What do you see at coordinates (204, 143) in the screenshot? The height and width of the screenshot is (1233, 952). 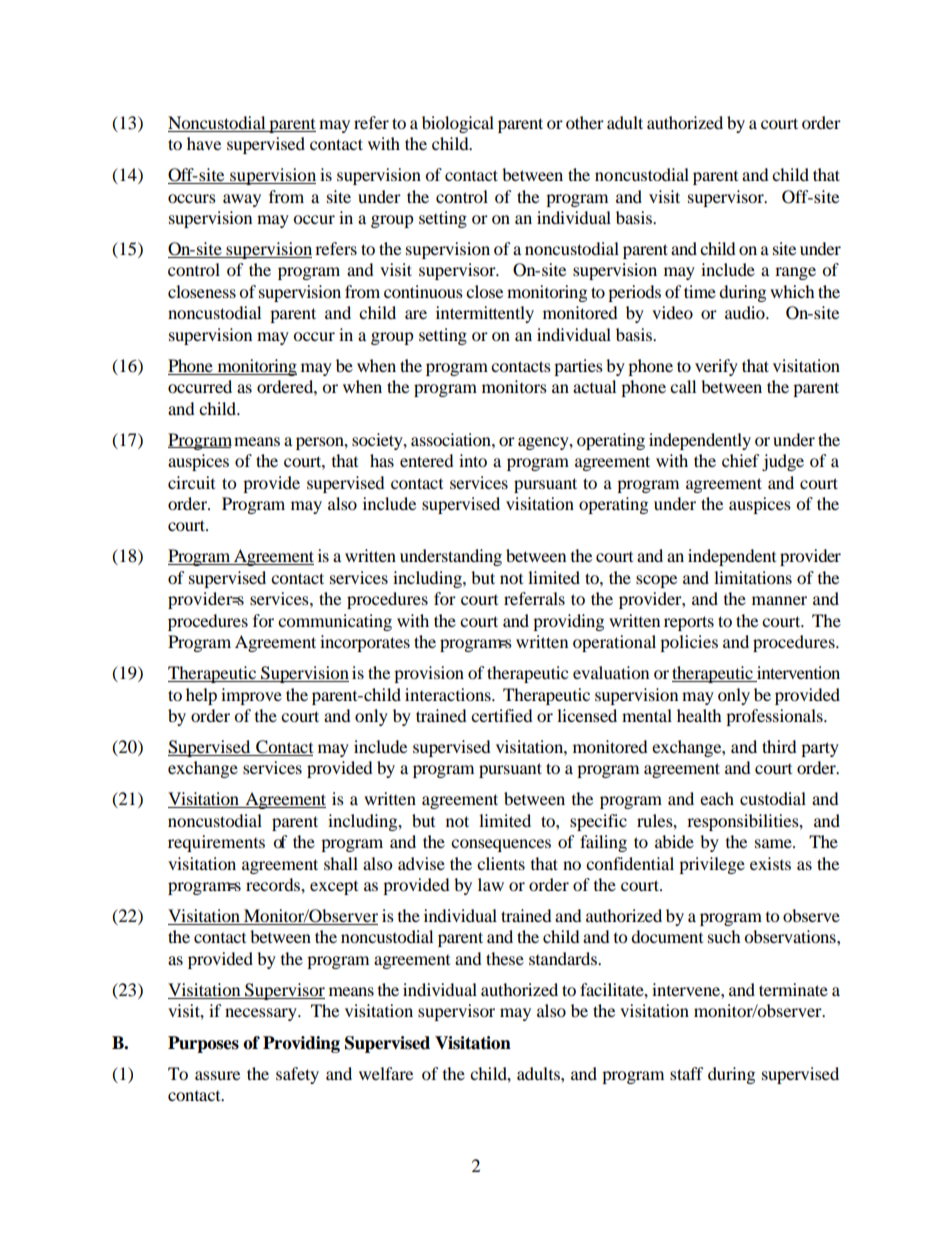 I see `have` at bounding box center [204, 143].
